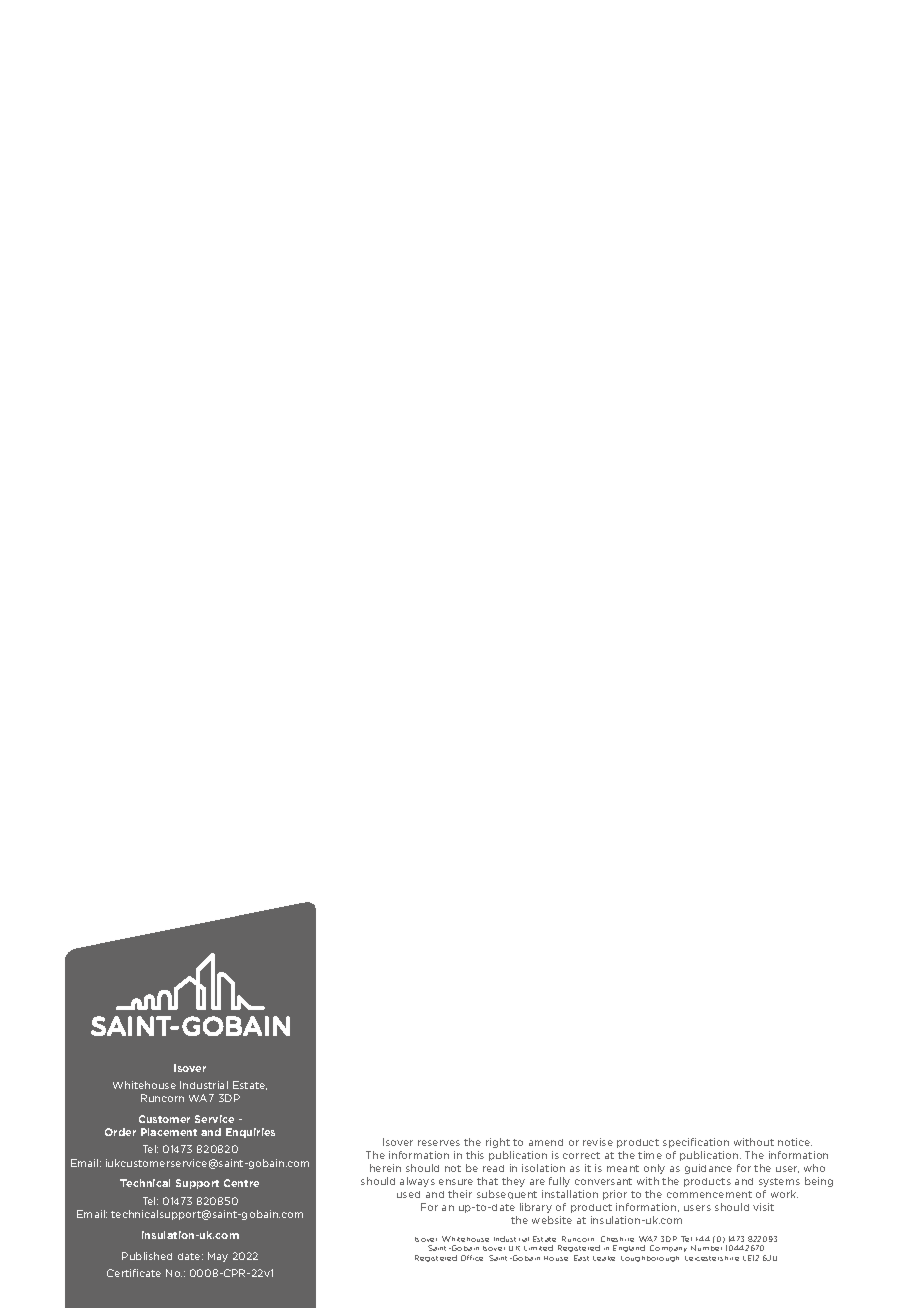  Describe the element at coordinates (493, 1168) in the document. I see `read` at that location.
